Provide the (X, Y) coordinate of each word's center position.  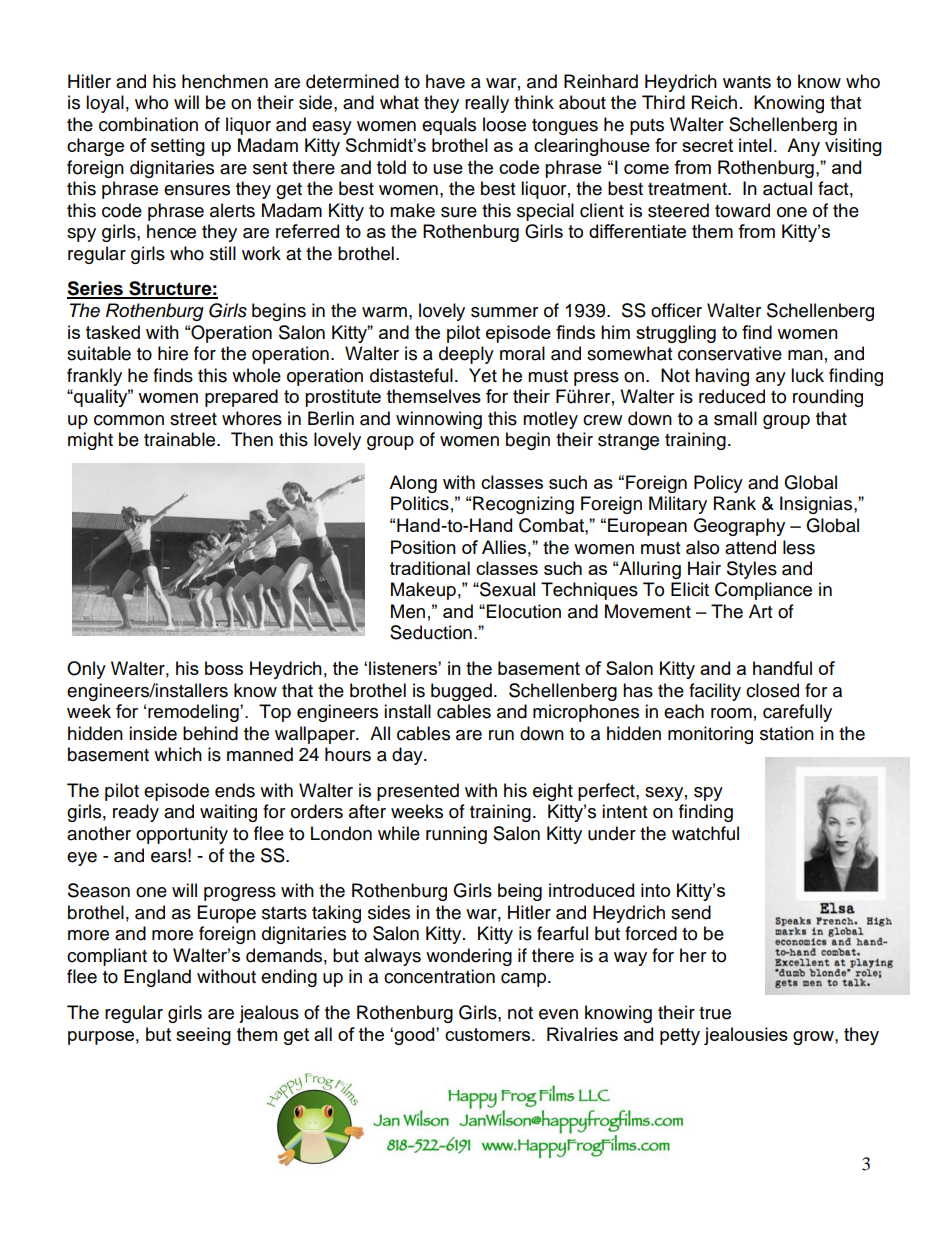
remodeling (194, 713)
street (193, 419)
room (731, 713)
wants (747, 82)
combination (148, 124)
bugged (461, 692)
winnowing (439, 420)
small (735, 418)
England (157, 978)
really (487, 104)
